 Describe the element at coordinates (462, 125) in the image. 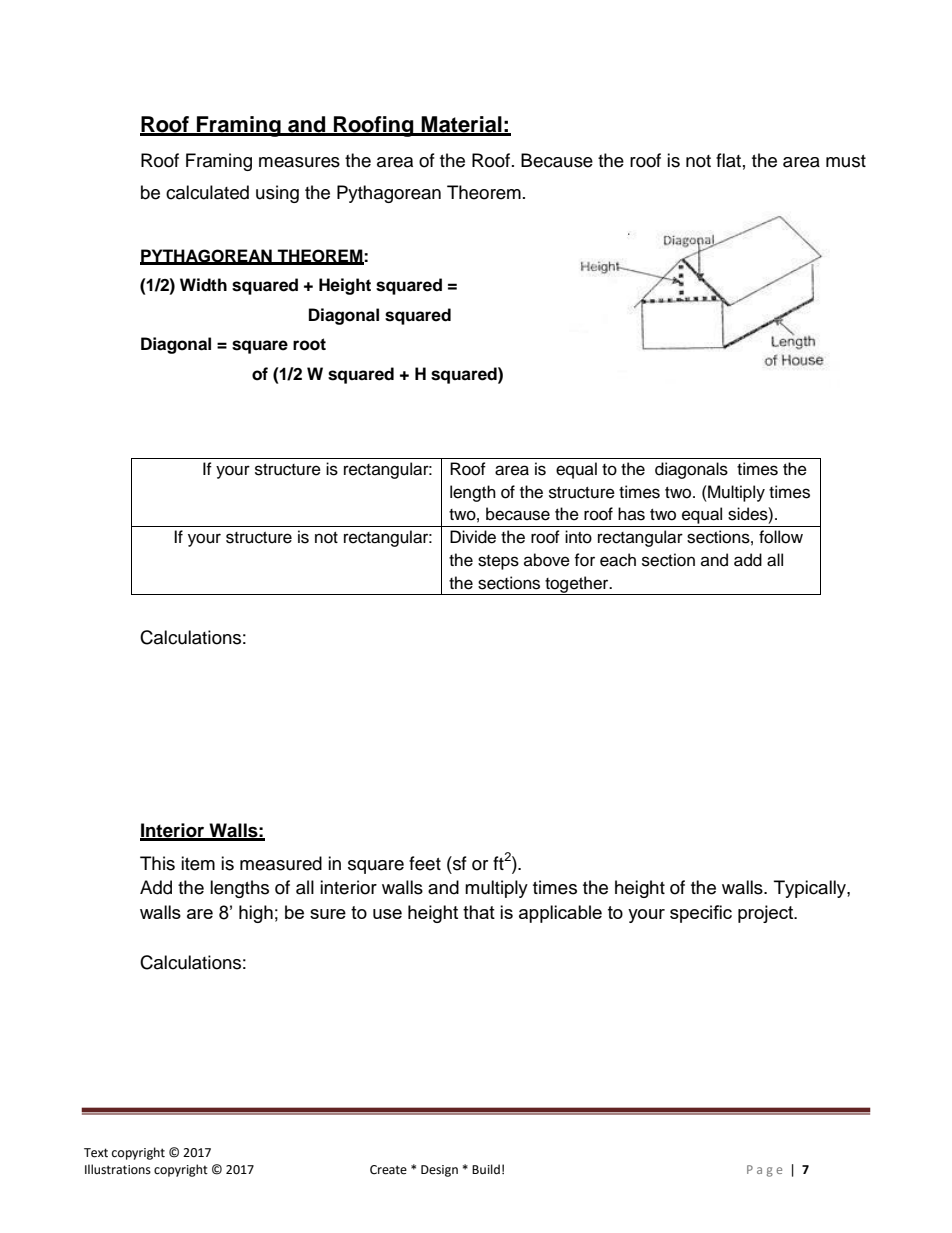

I see `Material` at that location.
